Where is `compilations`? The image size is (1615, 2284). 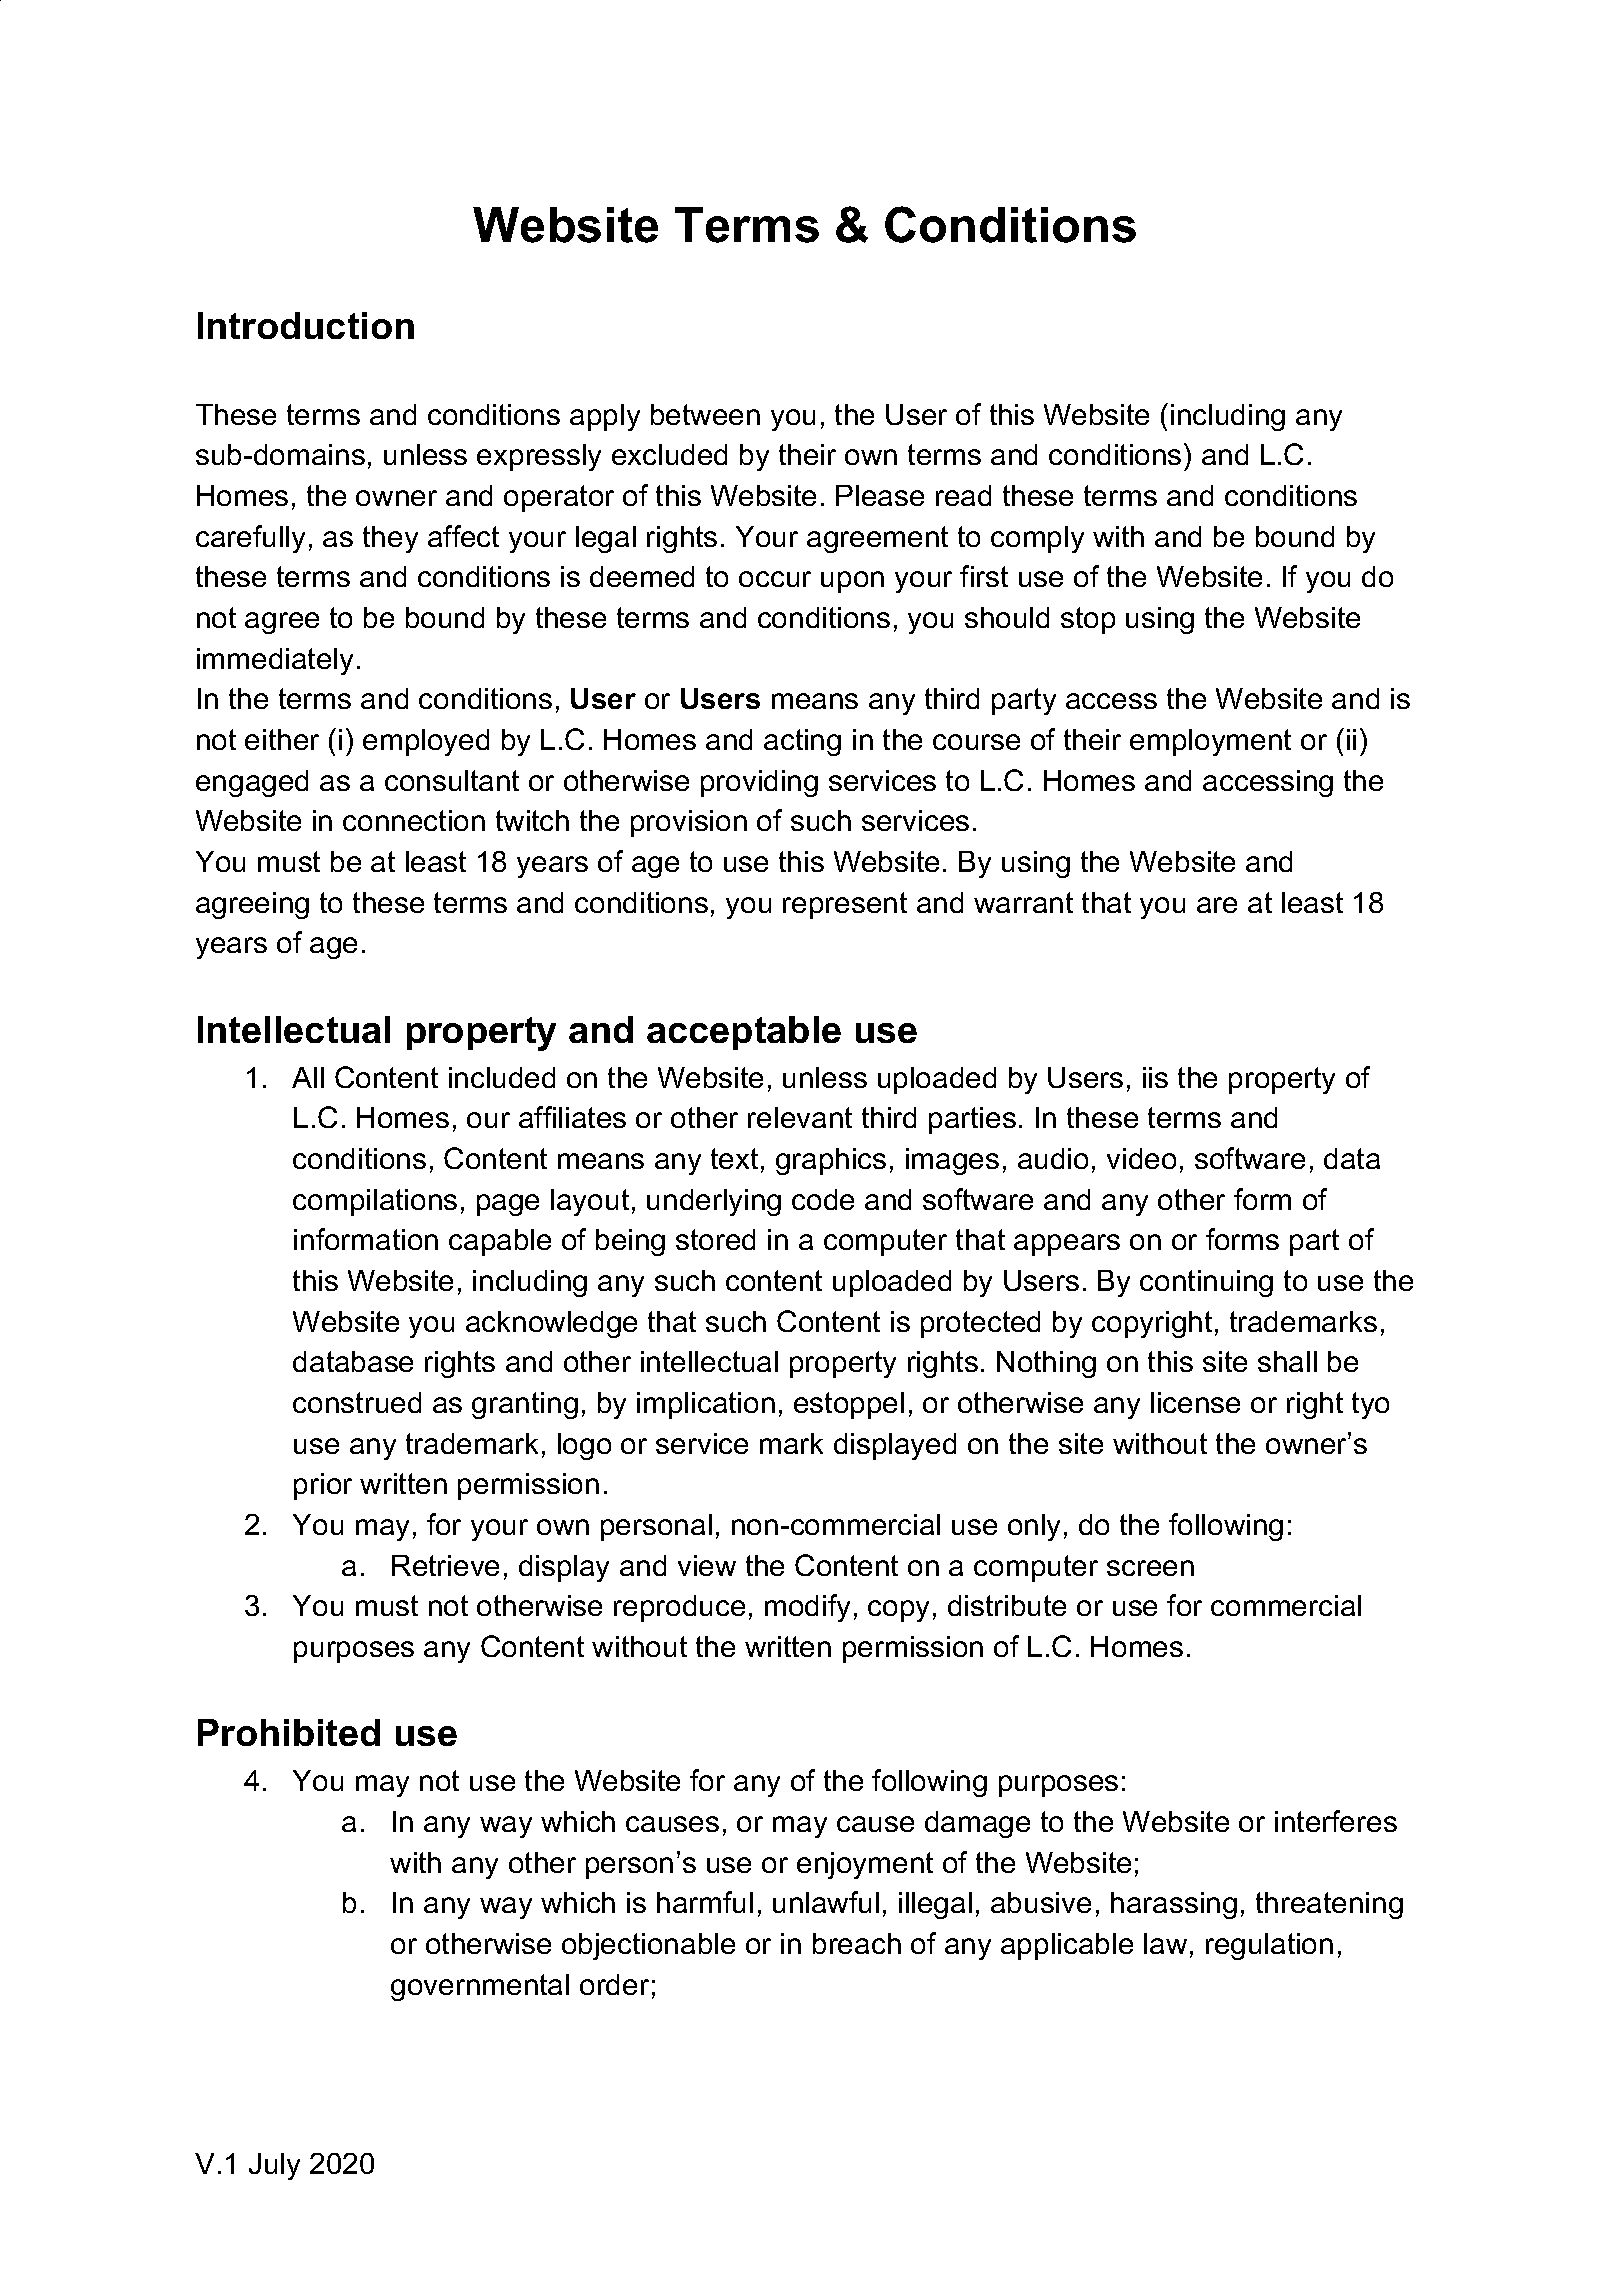
compilations is located at coordinates (375, 1202).
